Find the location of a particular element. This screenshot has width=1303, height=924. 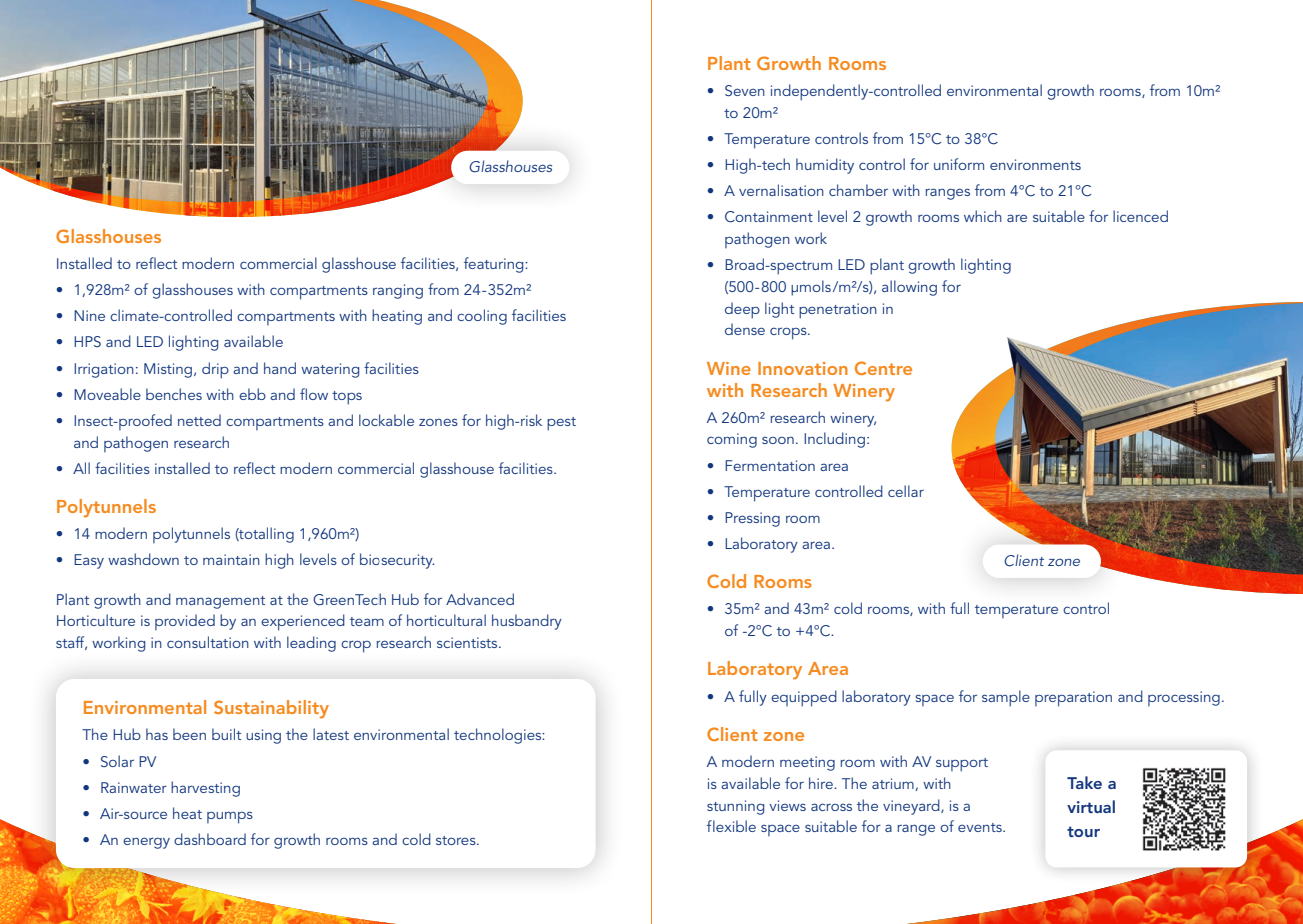

Centre is located at coordinates (883, 368).
